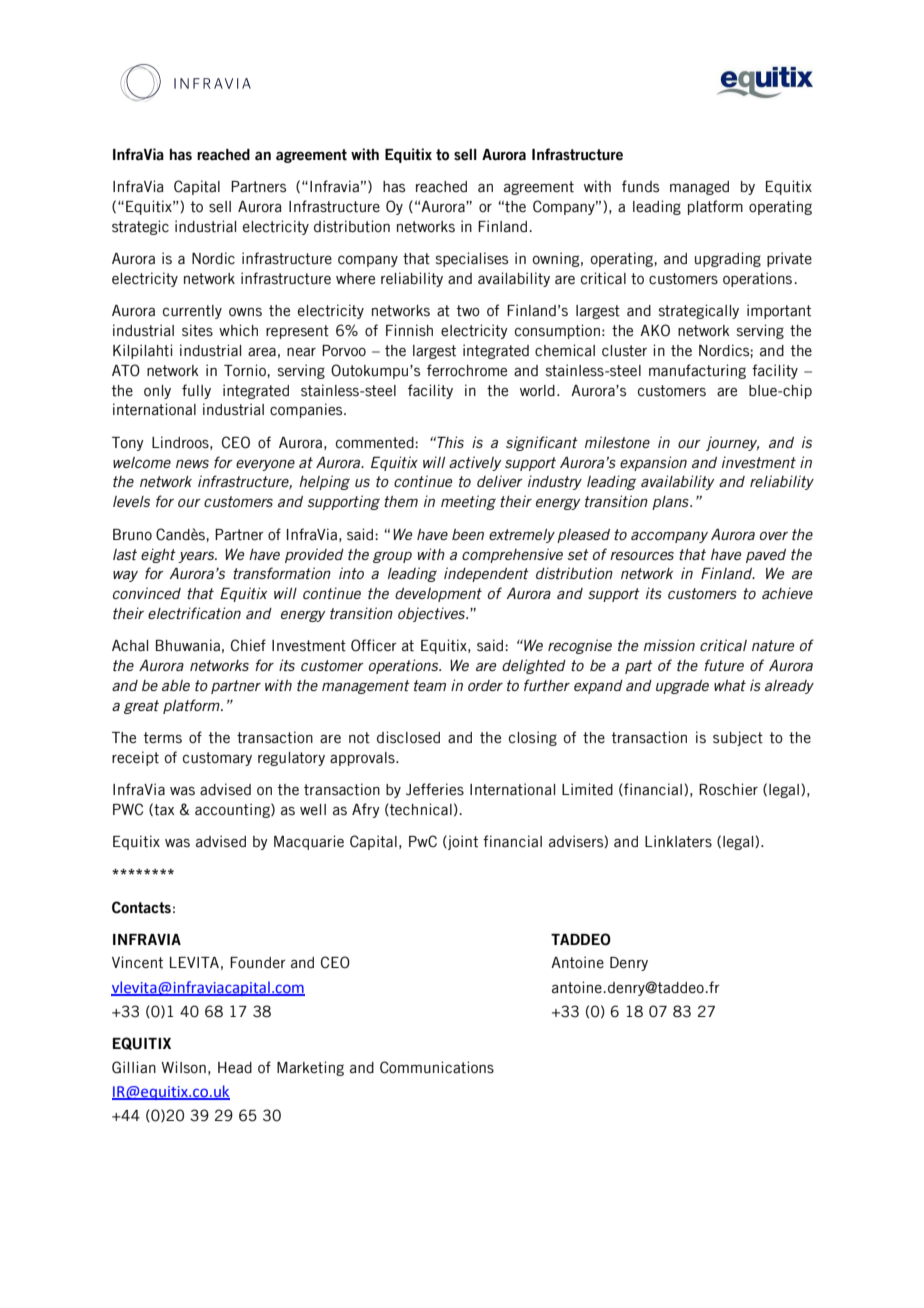 The height and width of the page is (1308, 924). I want to click on managed, so click(699, 188).
